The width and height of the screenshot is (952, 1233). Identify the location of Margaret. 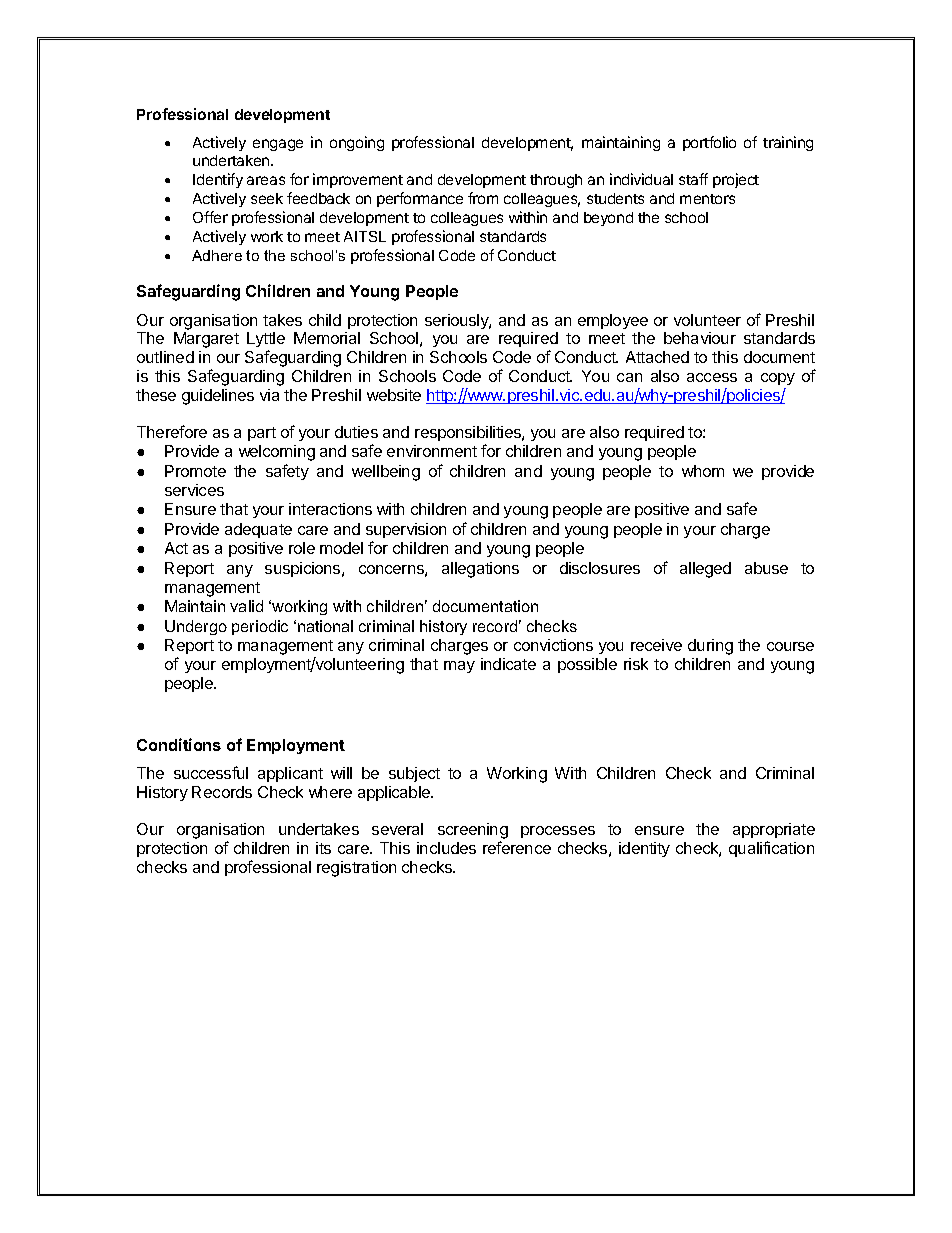
(206, 340).
